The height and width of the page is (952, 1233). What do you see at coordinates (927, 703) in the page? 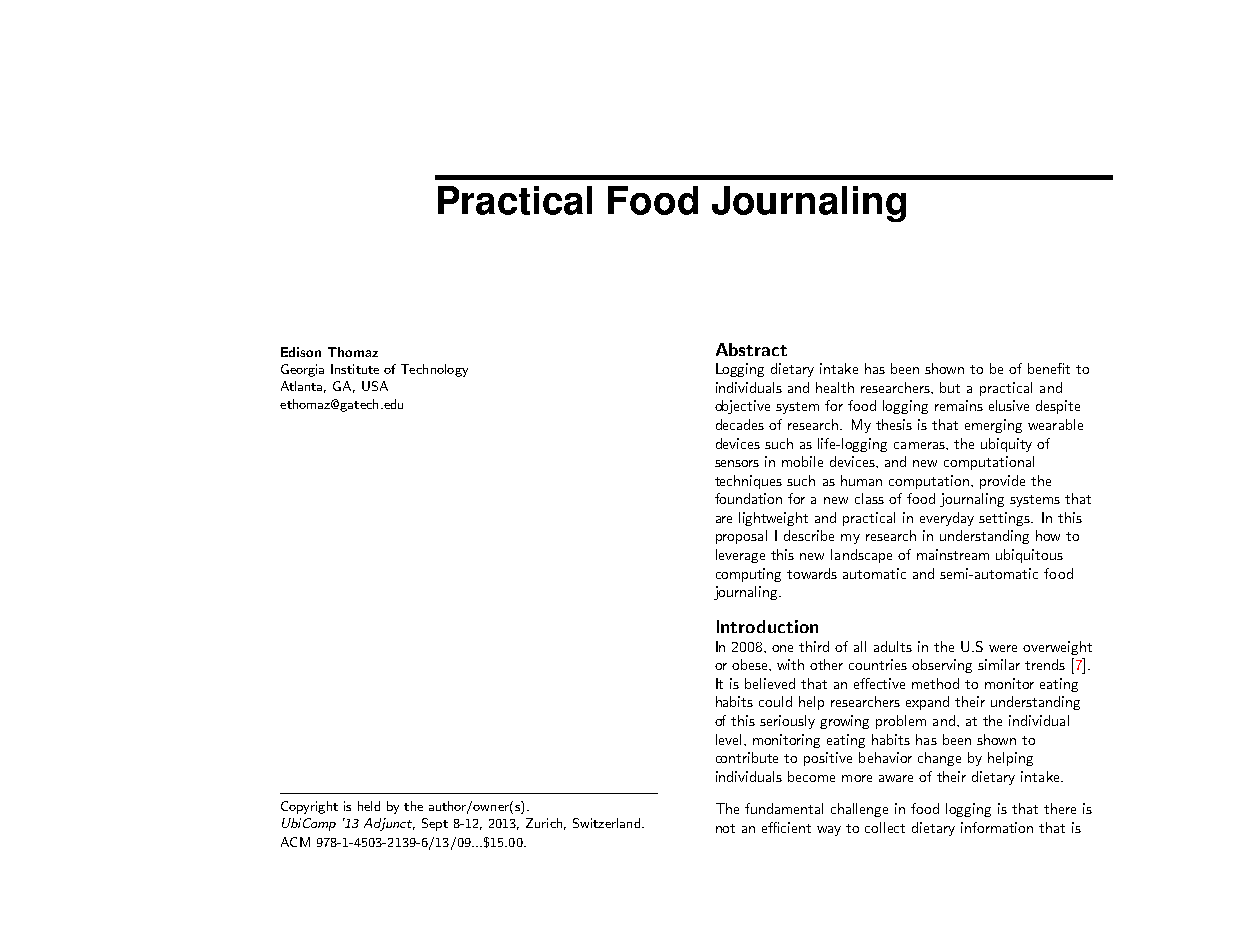
I see `expand` at bounding box center [927, 703].
